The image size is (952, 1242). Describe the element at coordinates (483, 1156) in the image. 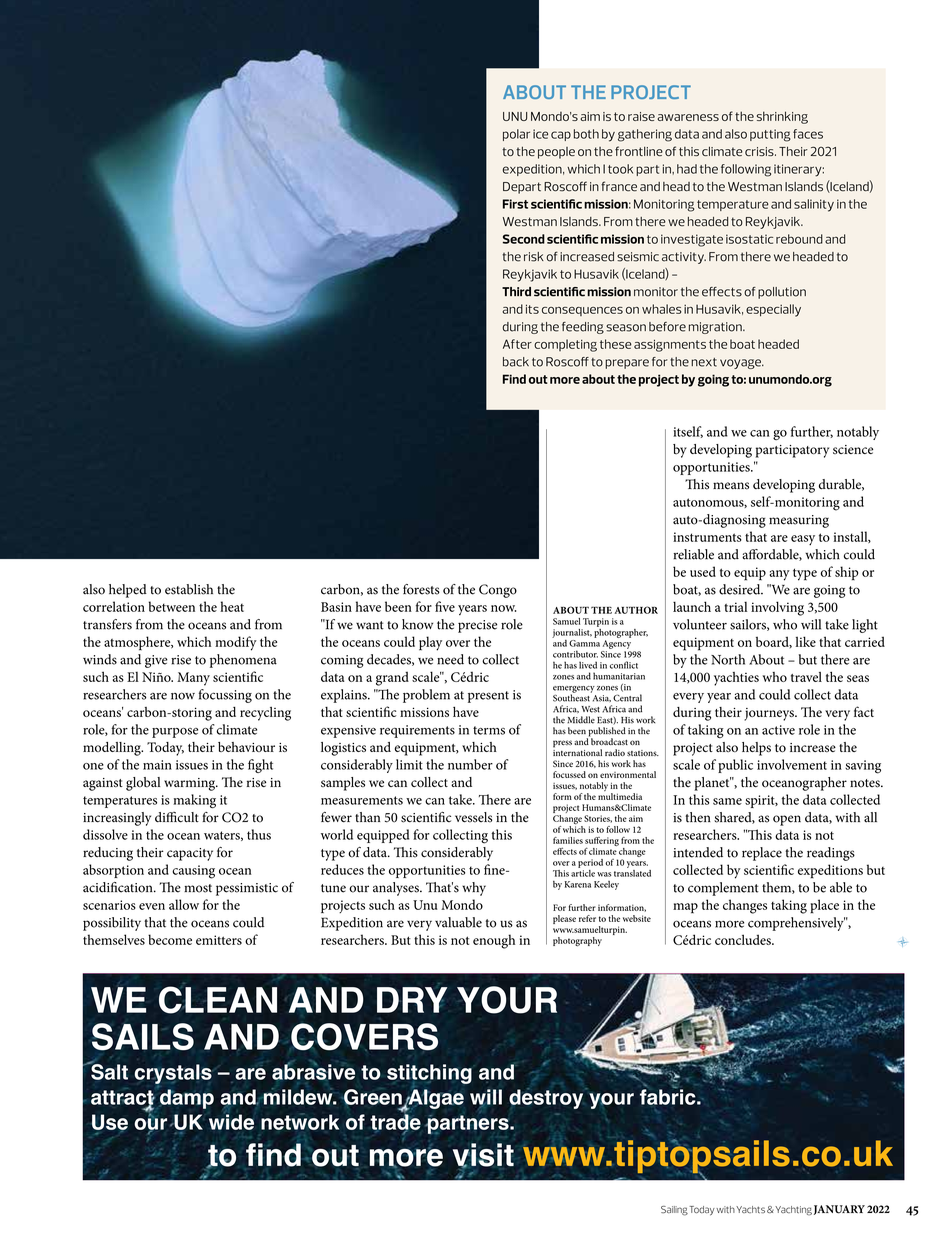

I see `visit` at that location.
